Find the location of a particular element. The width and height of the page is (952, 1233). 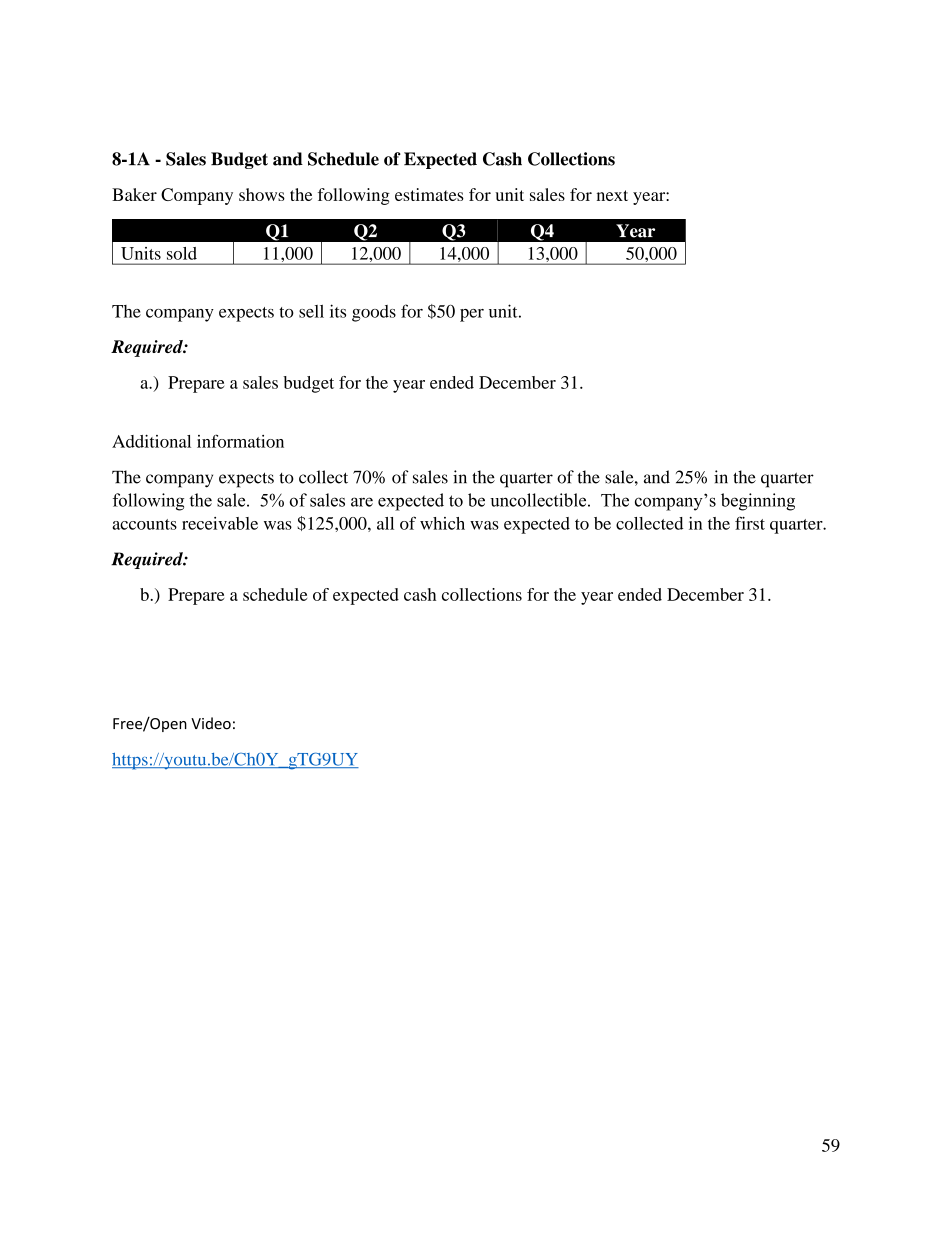

per is located at coordinates (472, 315).
